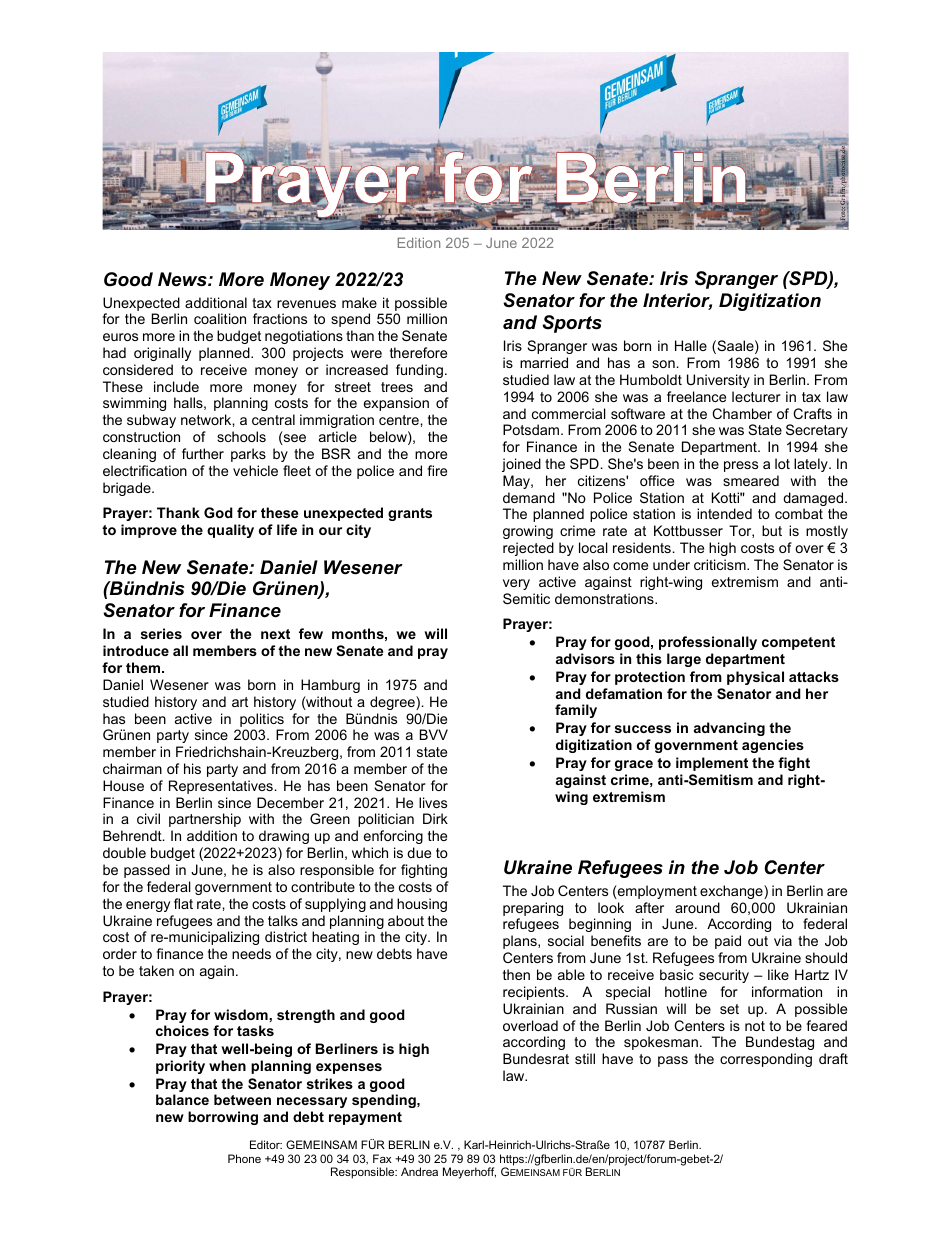 Image resolution: width=952 pixels, height=1233 pixels. What do you see at coordinates (516, 584) in the image?
I see `very` at bounding box center [516, 584].
